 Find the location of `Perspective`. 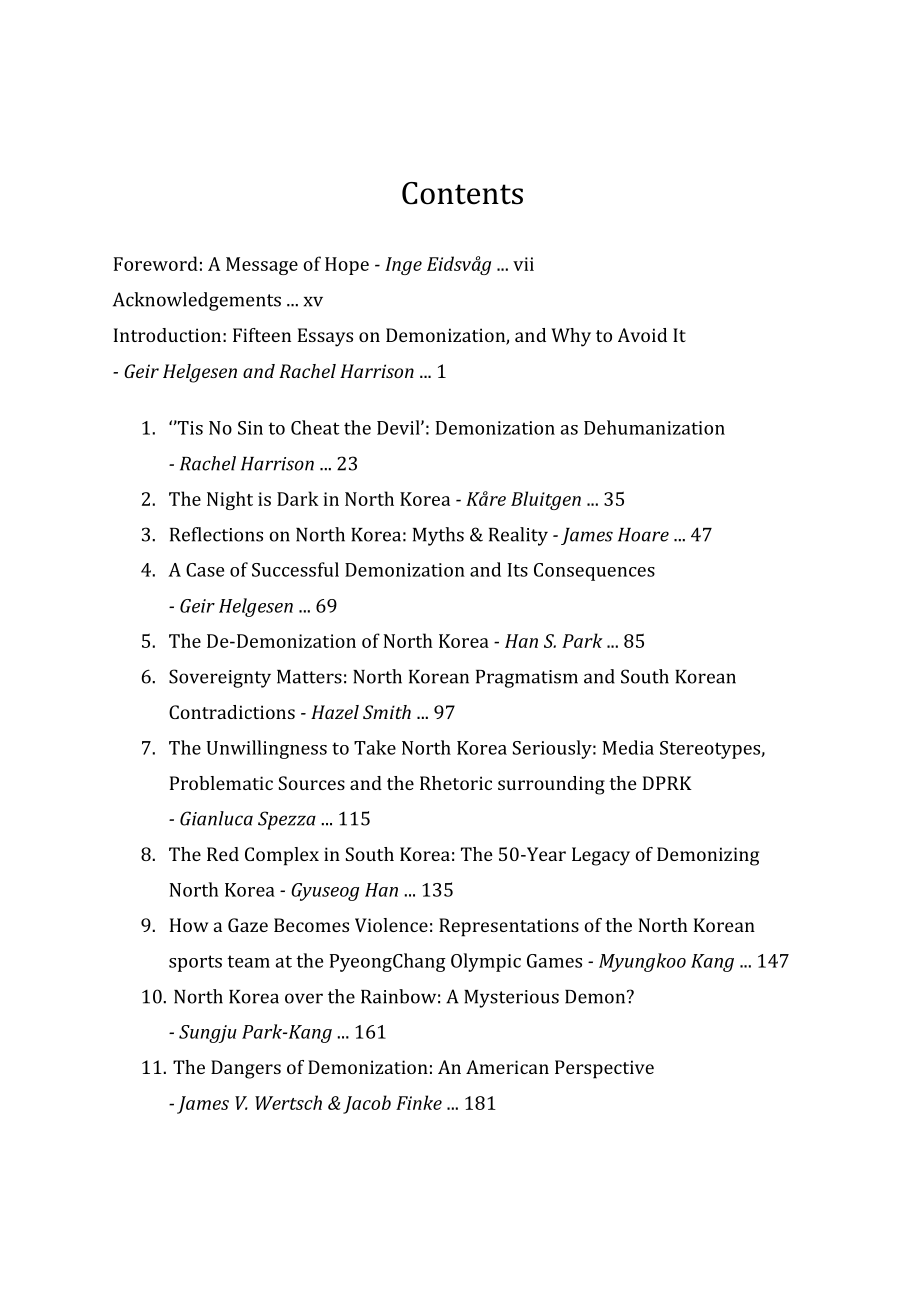

Perspective is located at coordinates (604, 1069).
